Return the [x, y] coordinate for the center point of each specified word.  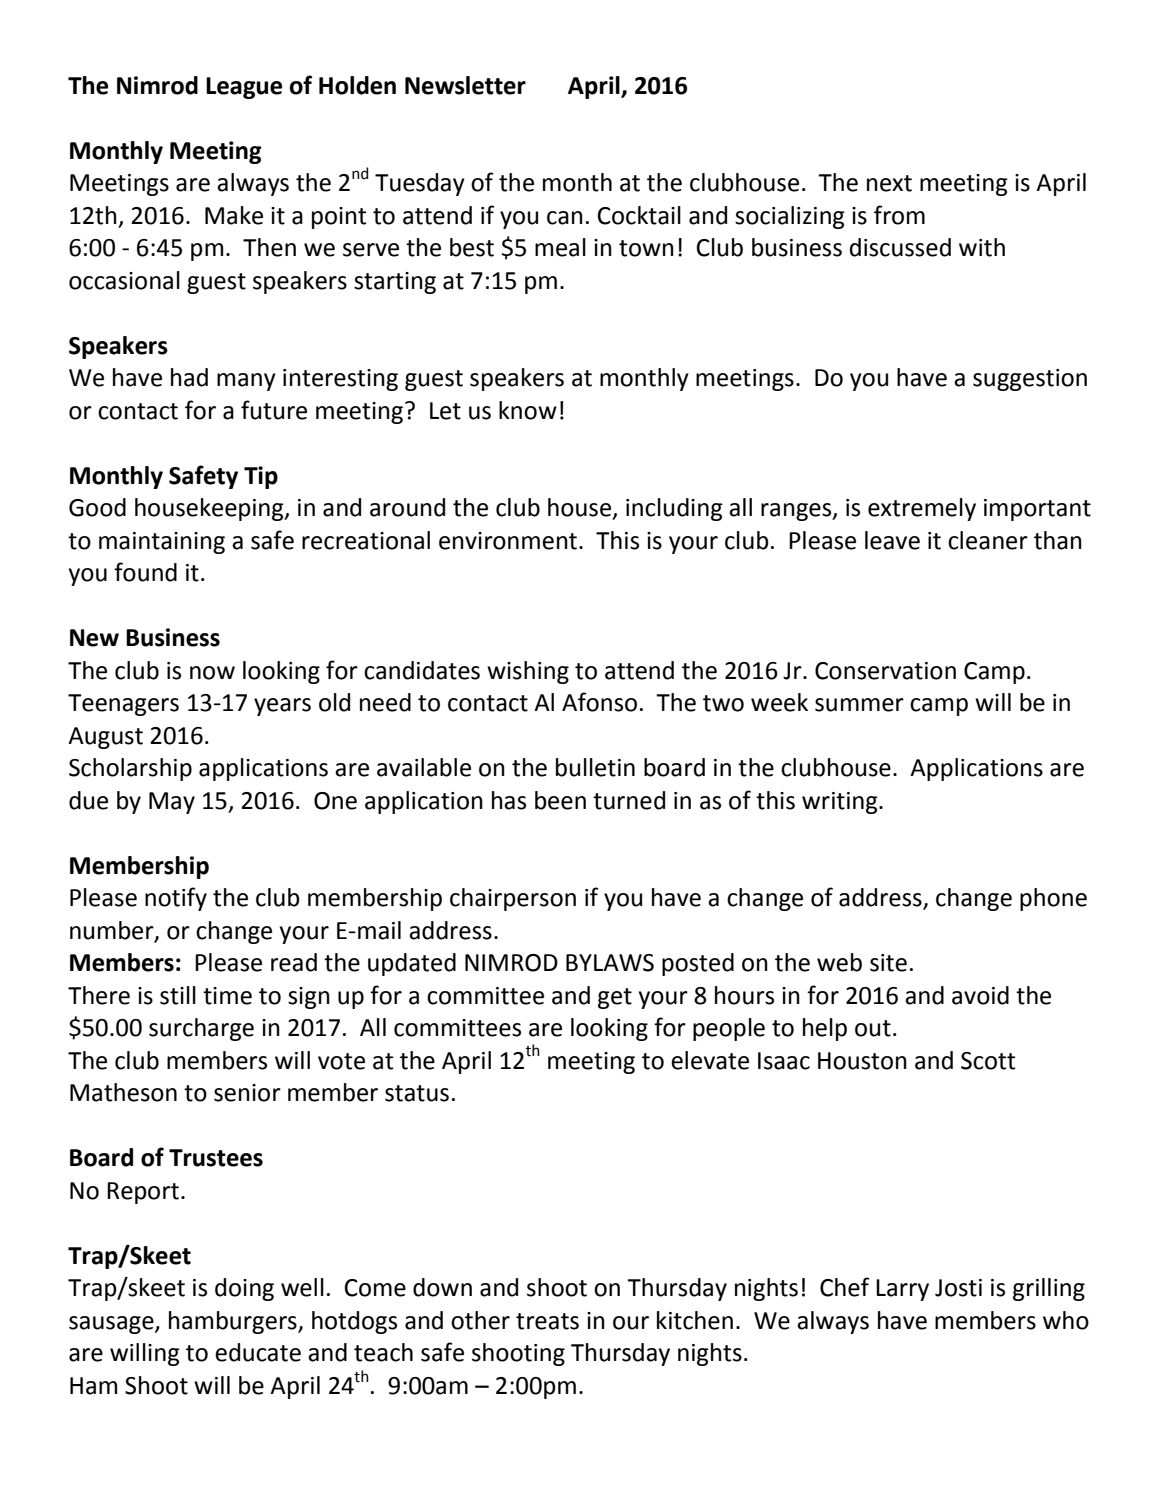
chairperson [513, 899]
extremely [922, 509]
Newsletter [465, 85]
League [244, 88]
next [889, 183]
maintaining [162, 543]
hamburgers [234, 1322]
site [888, 963]
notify [176, 899]
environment [508, 541]
